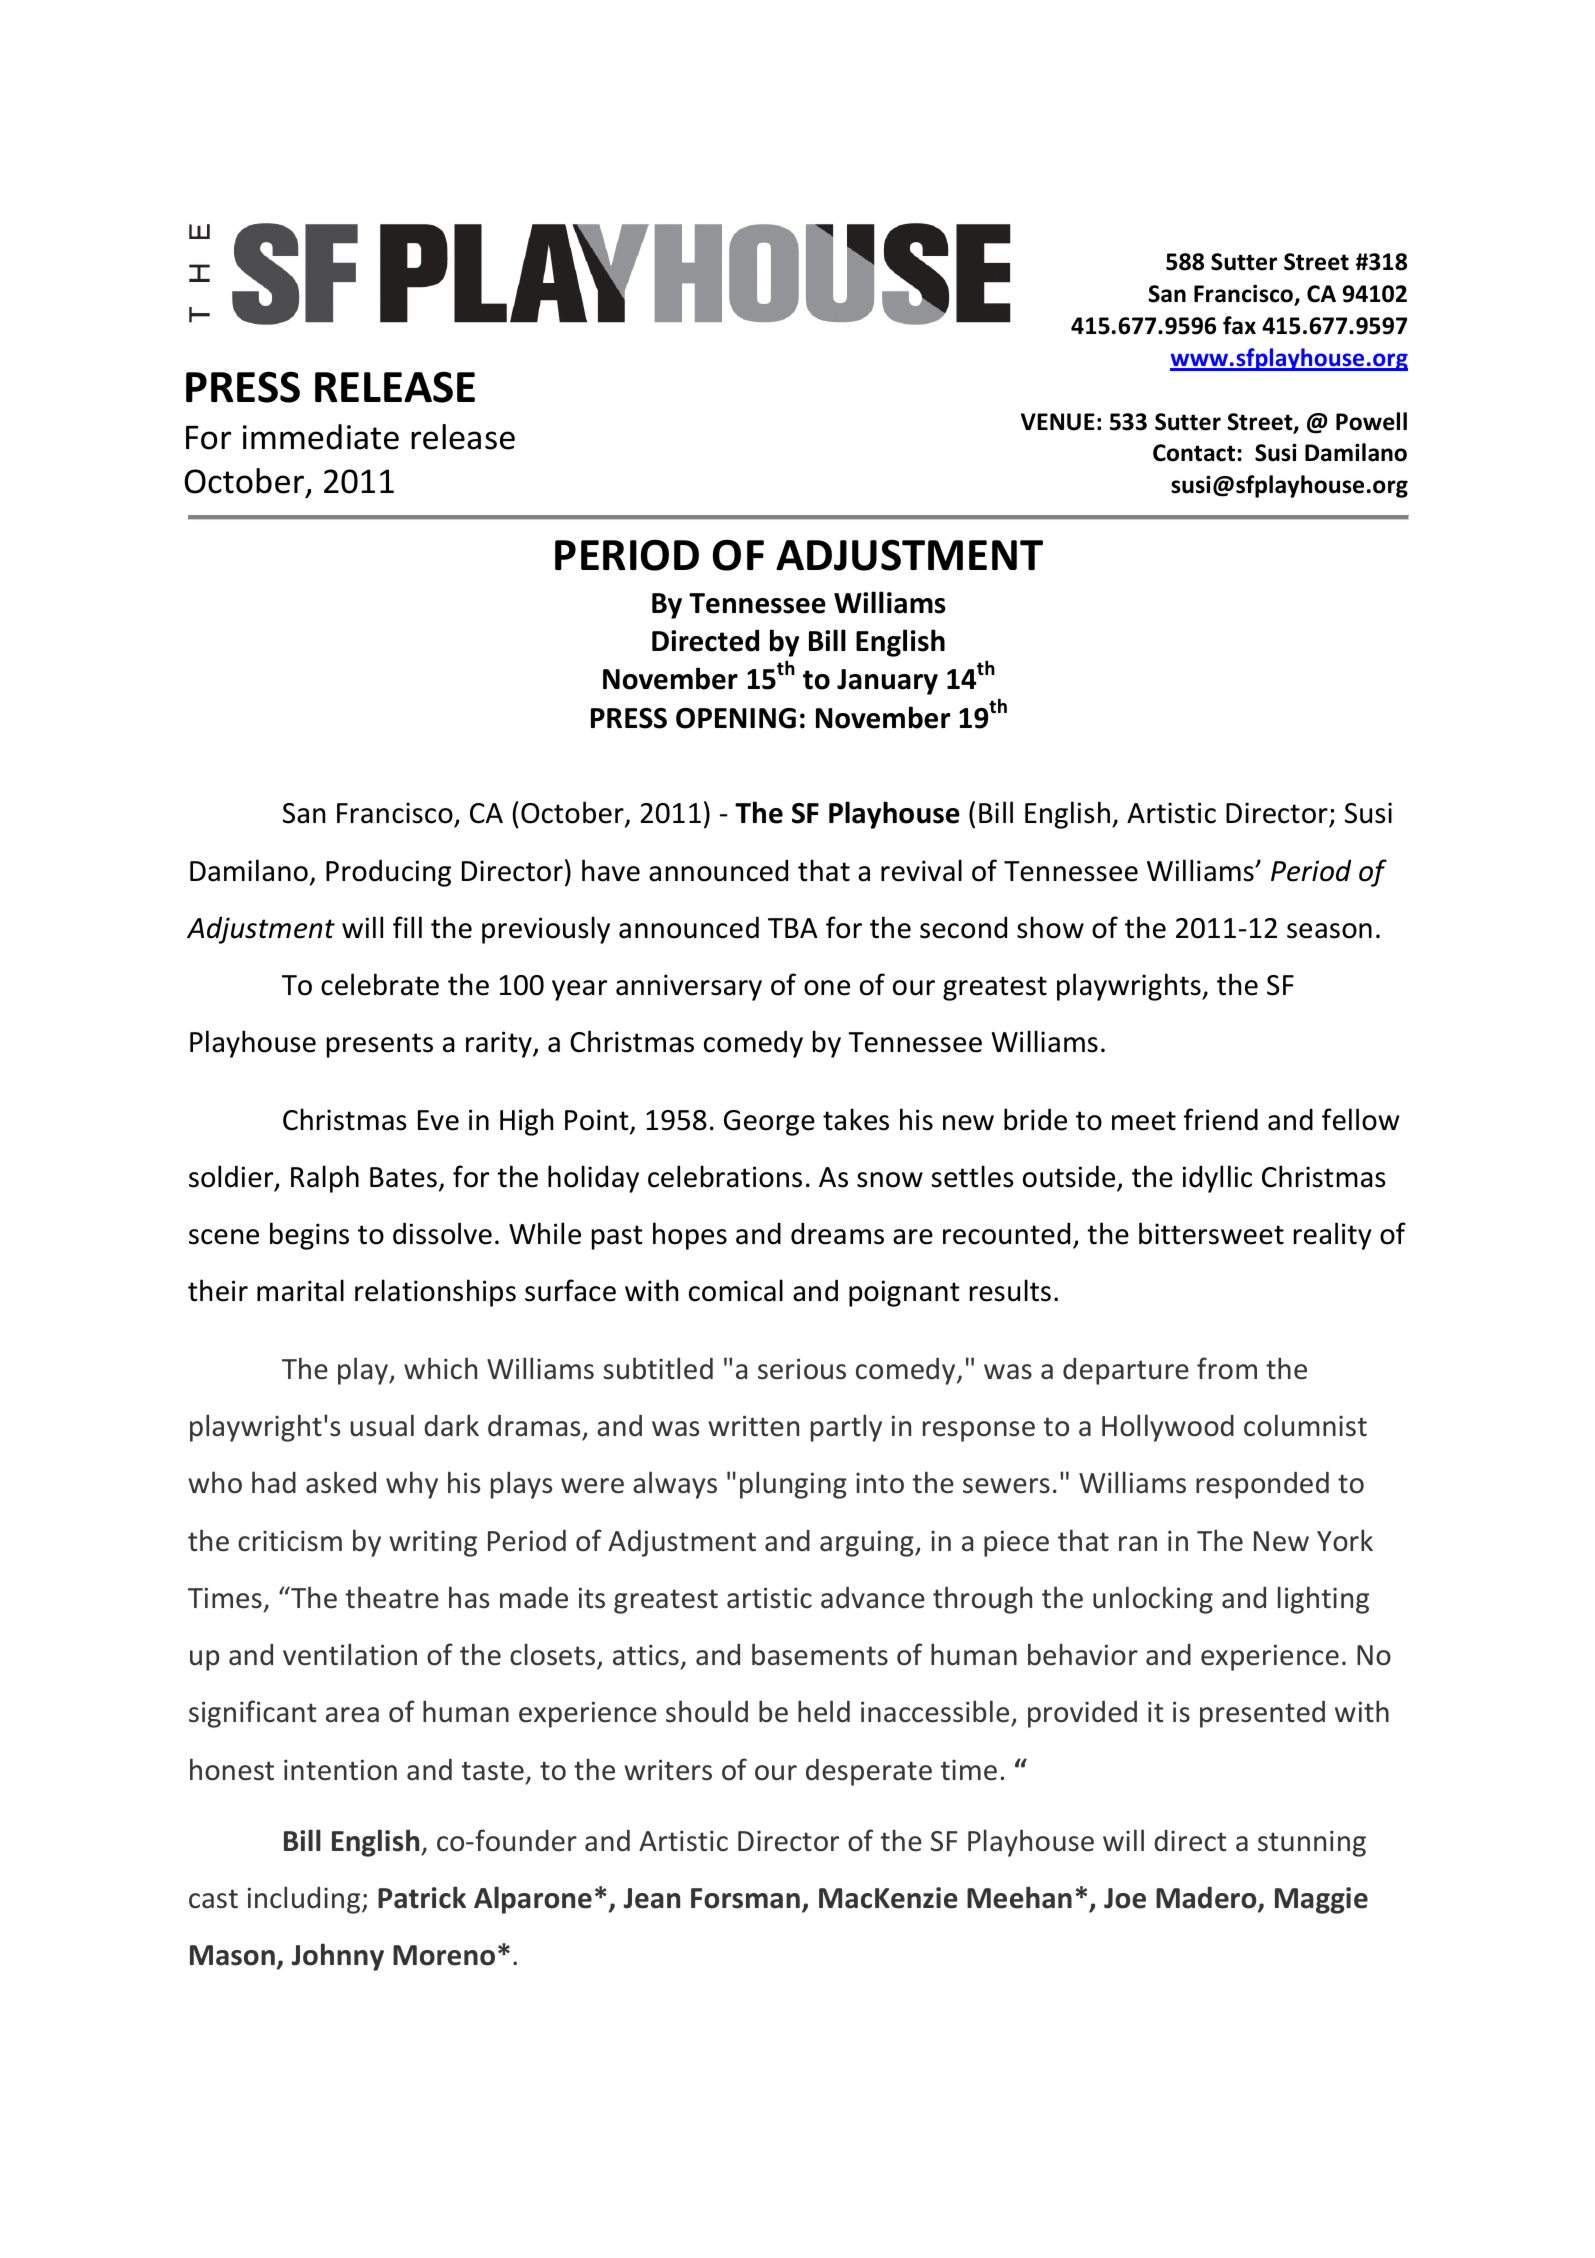 The width and height of the image is (1595, 2258). What do you see at coordinates (325, 1179) in the image?
I see `Ralph` at bounding box center [325, 1179].
